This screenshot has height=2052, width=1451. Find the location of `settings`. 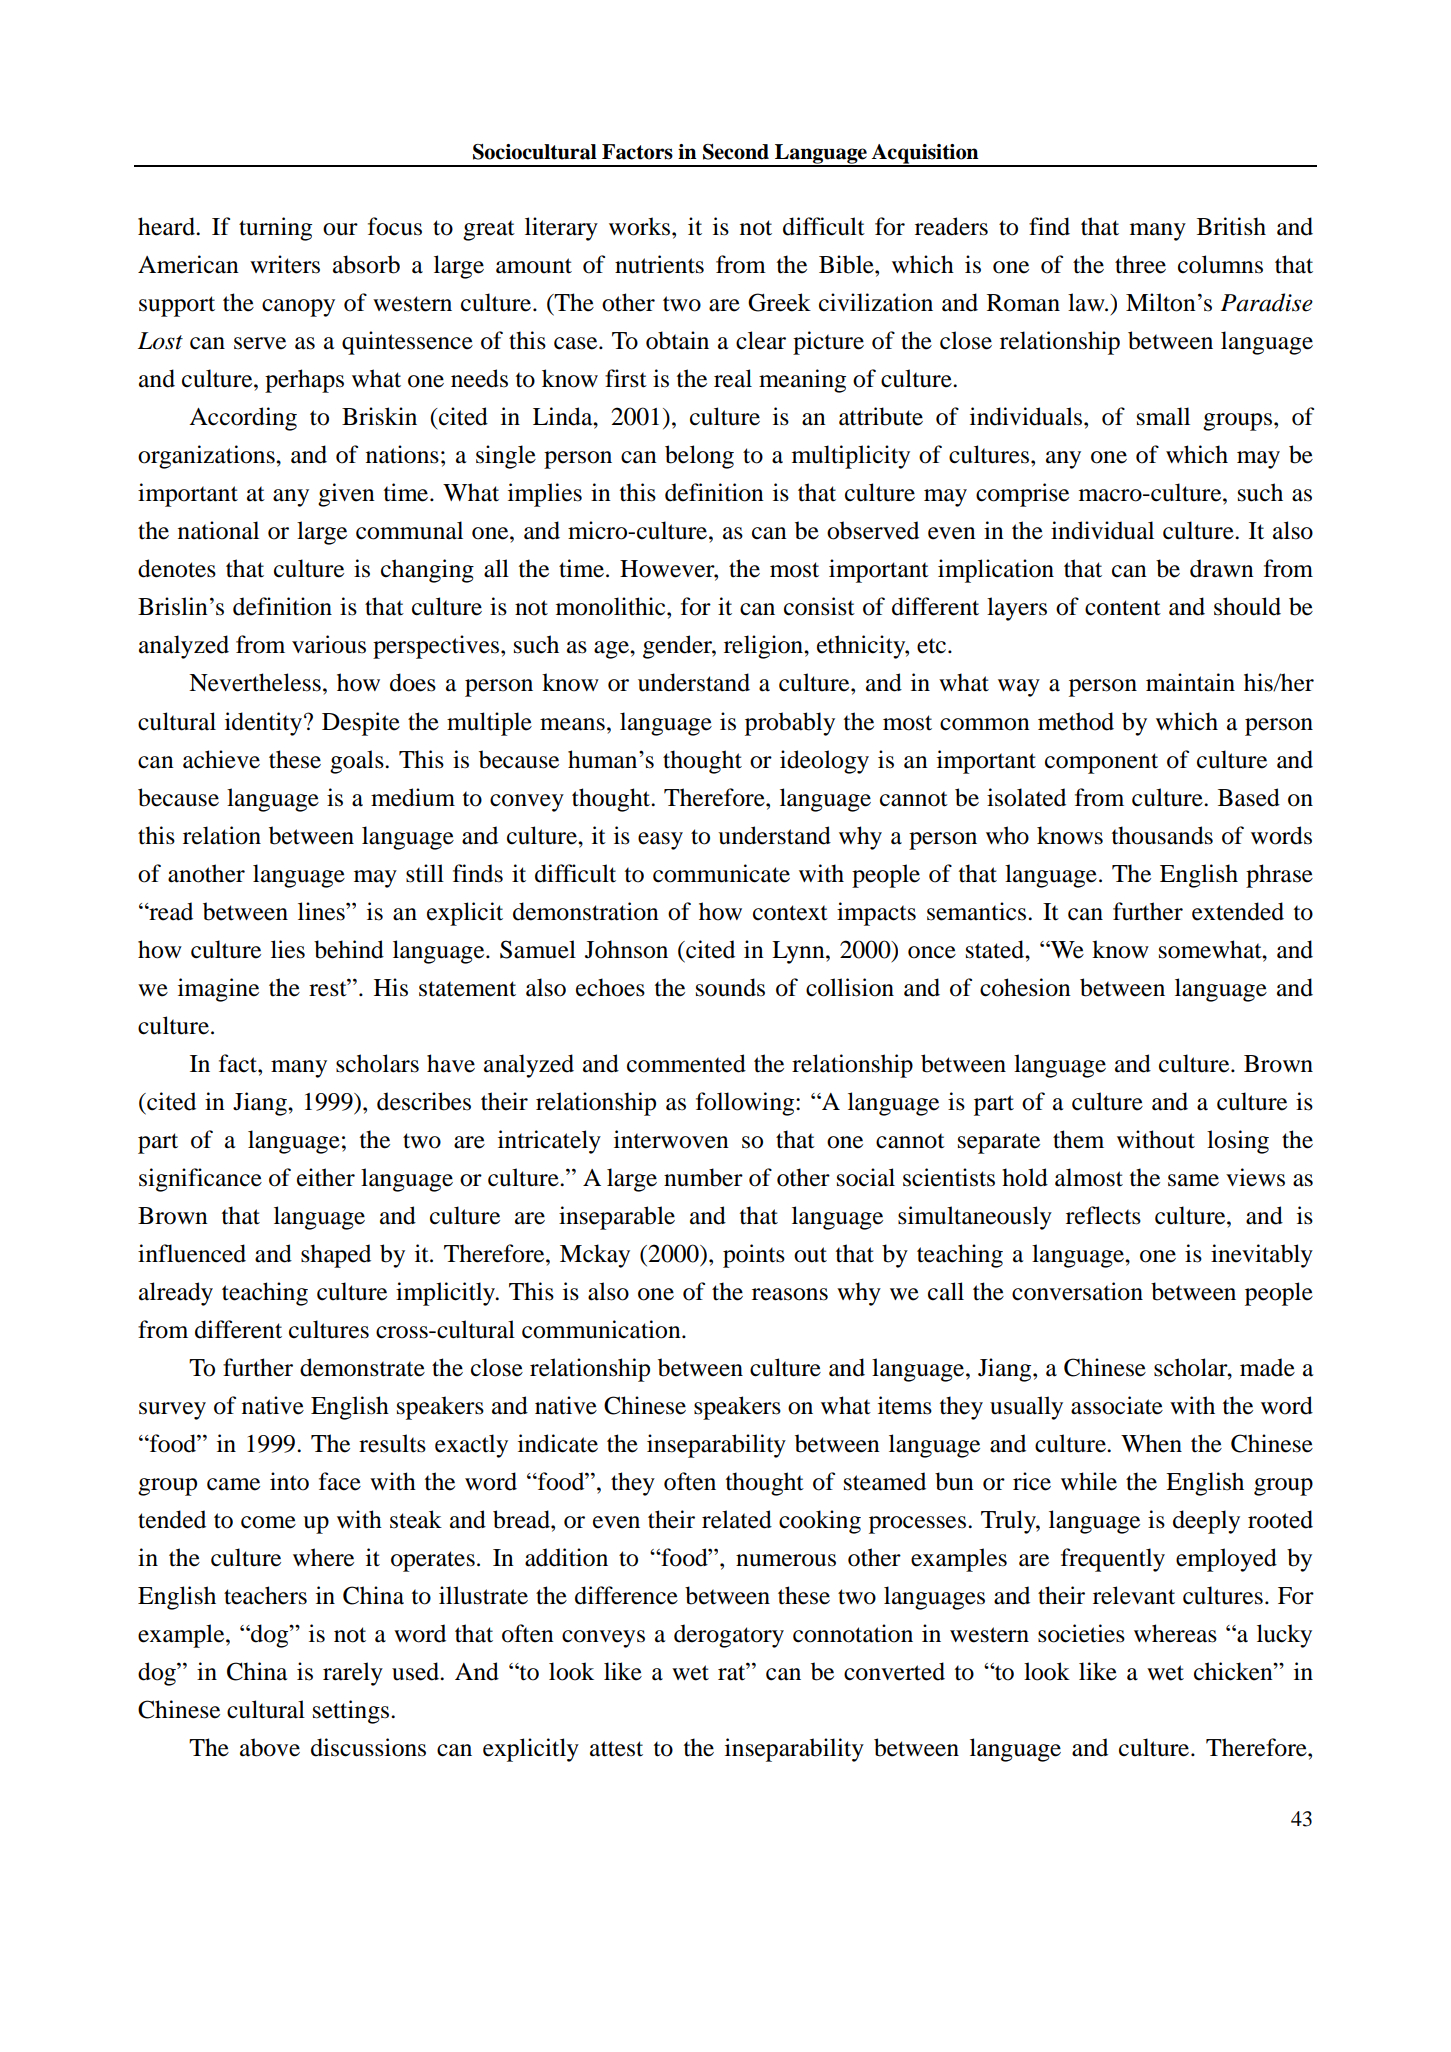

settings is located at coordinates (352, 1712).
